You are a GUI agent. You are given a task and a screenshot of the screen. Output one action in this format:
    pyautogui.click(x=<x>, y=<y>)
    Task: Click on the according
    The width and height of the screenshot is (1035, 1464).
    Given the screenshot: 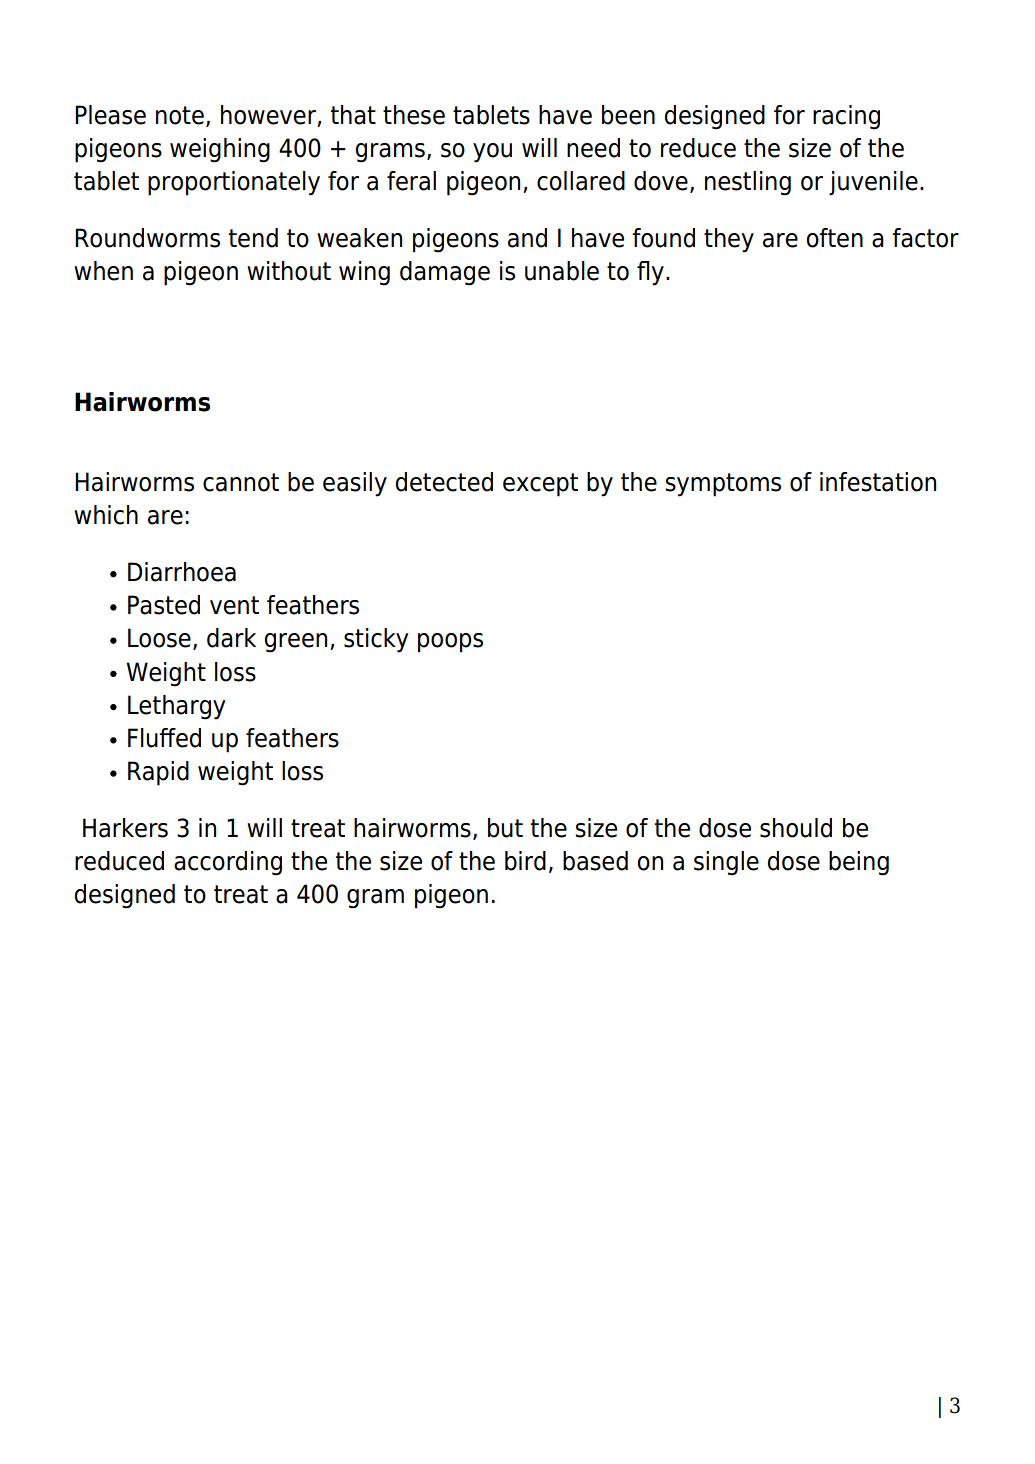 What is the action you would take?
    pyautogui.click(x=228, y=863)
